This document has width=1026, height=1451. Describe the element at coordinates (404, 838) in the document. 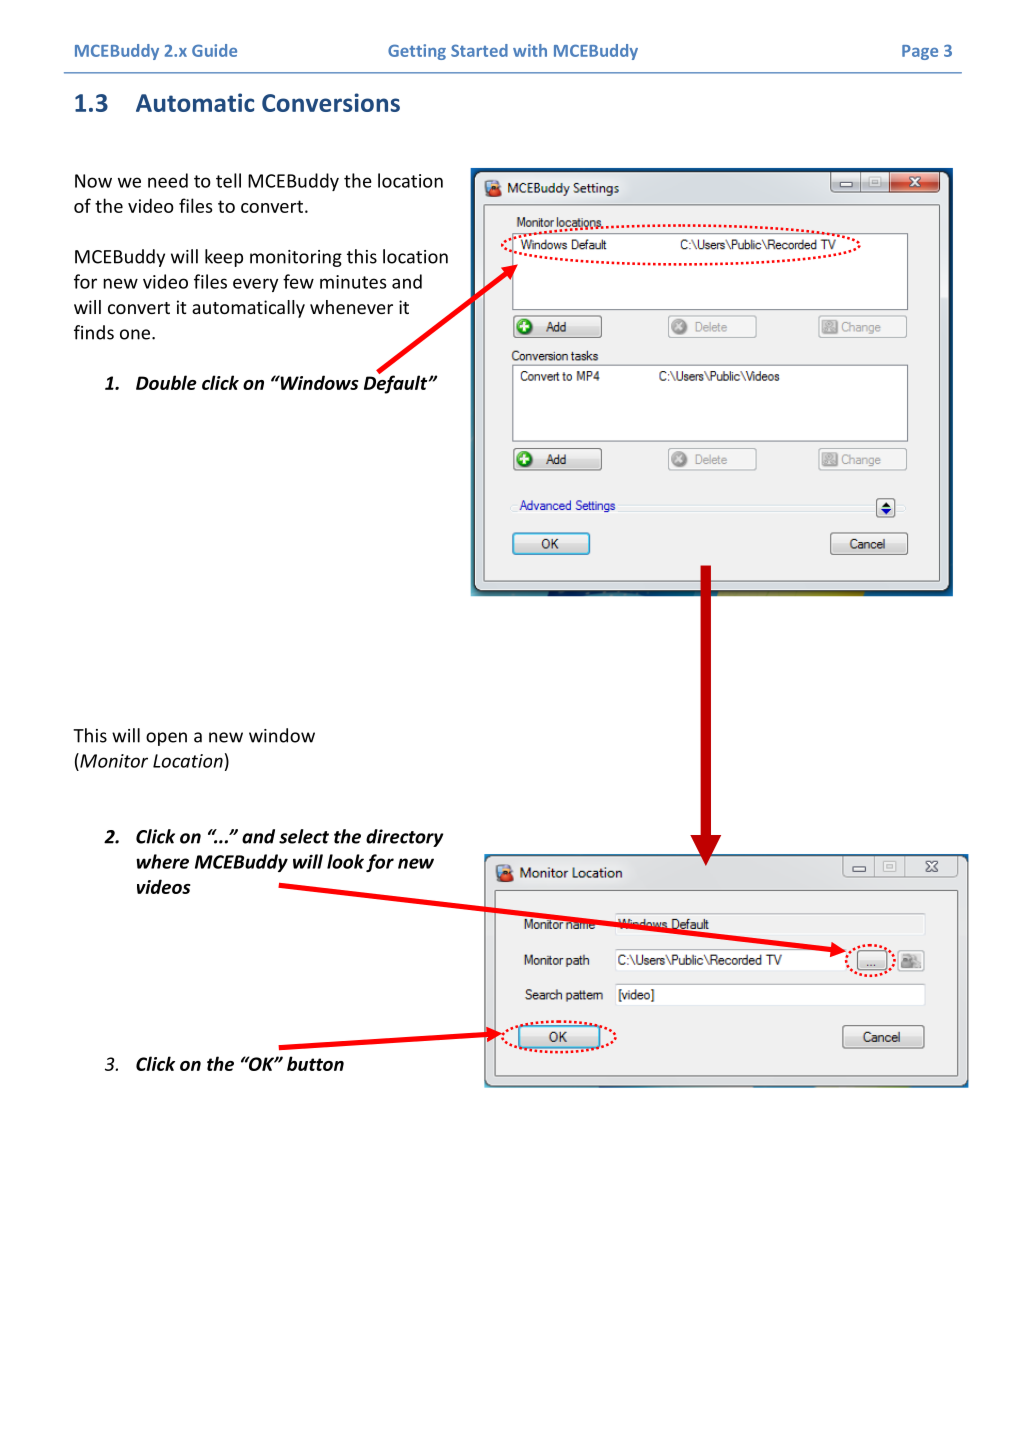

I see `directory` at that location.
